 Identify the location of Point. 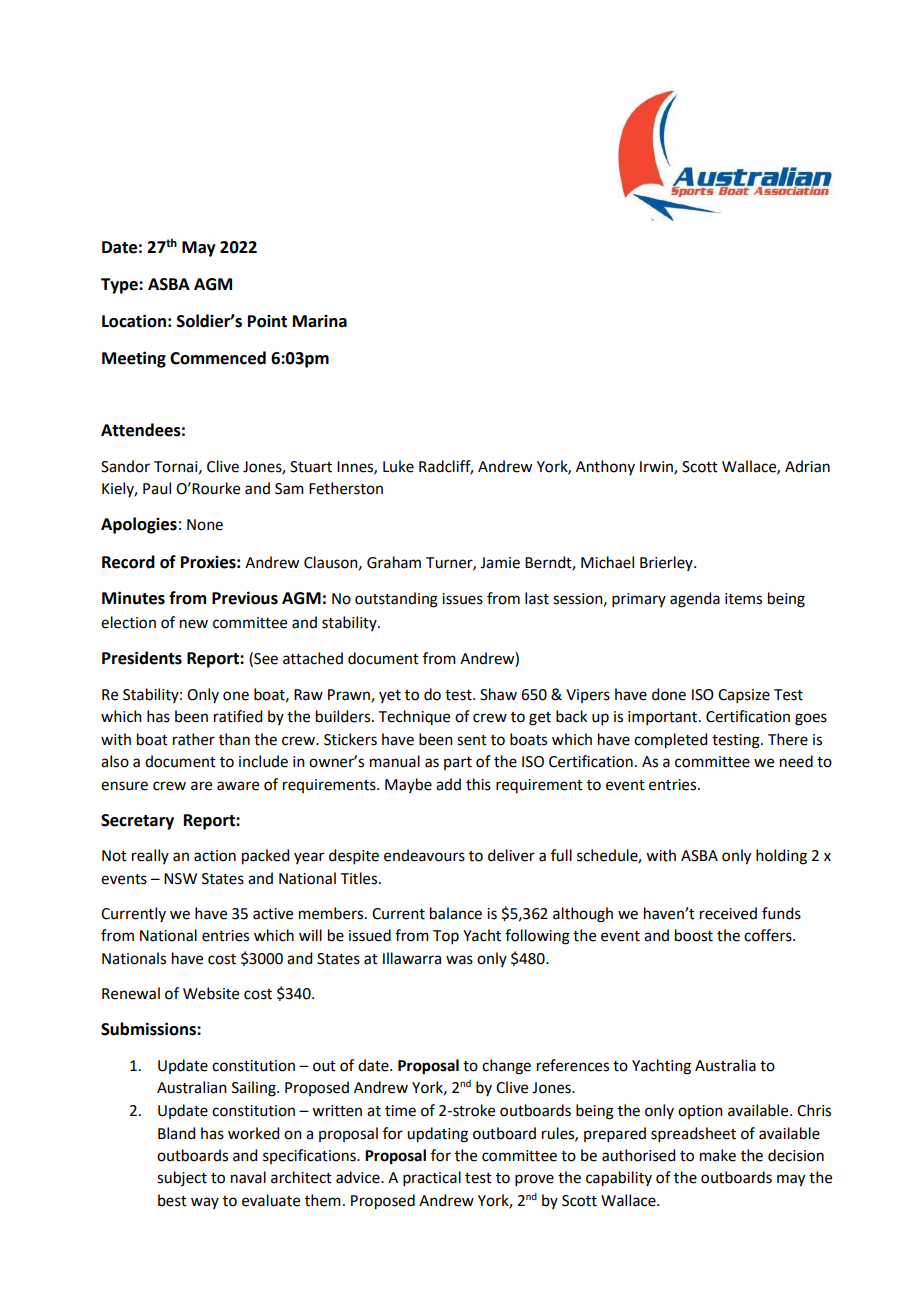
(267, 321).
